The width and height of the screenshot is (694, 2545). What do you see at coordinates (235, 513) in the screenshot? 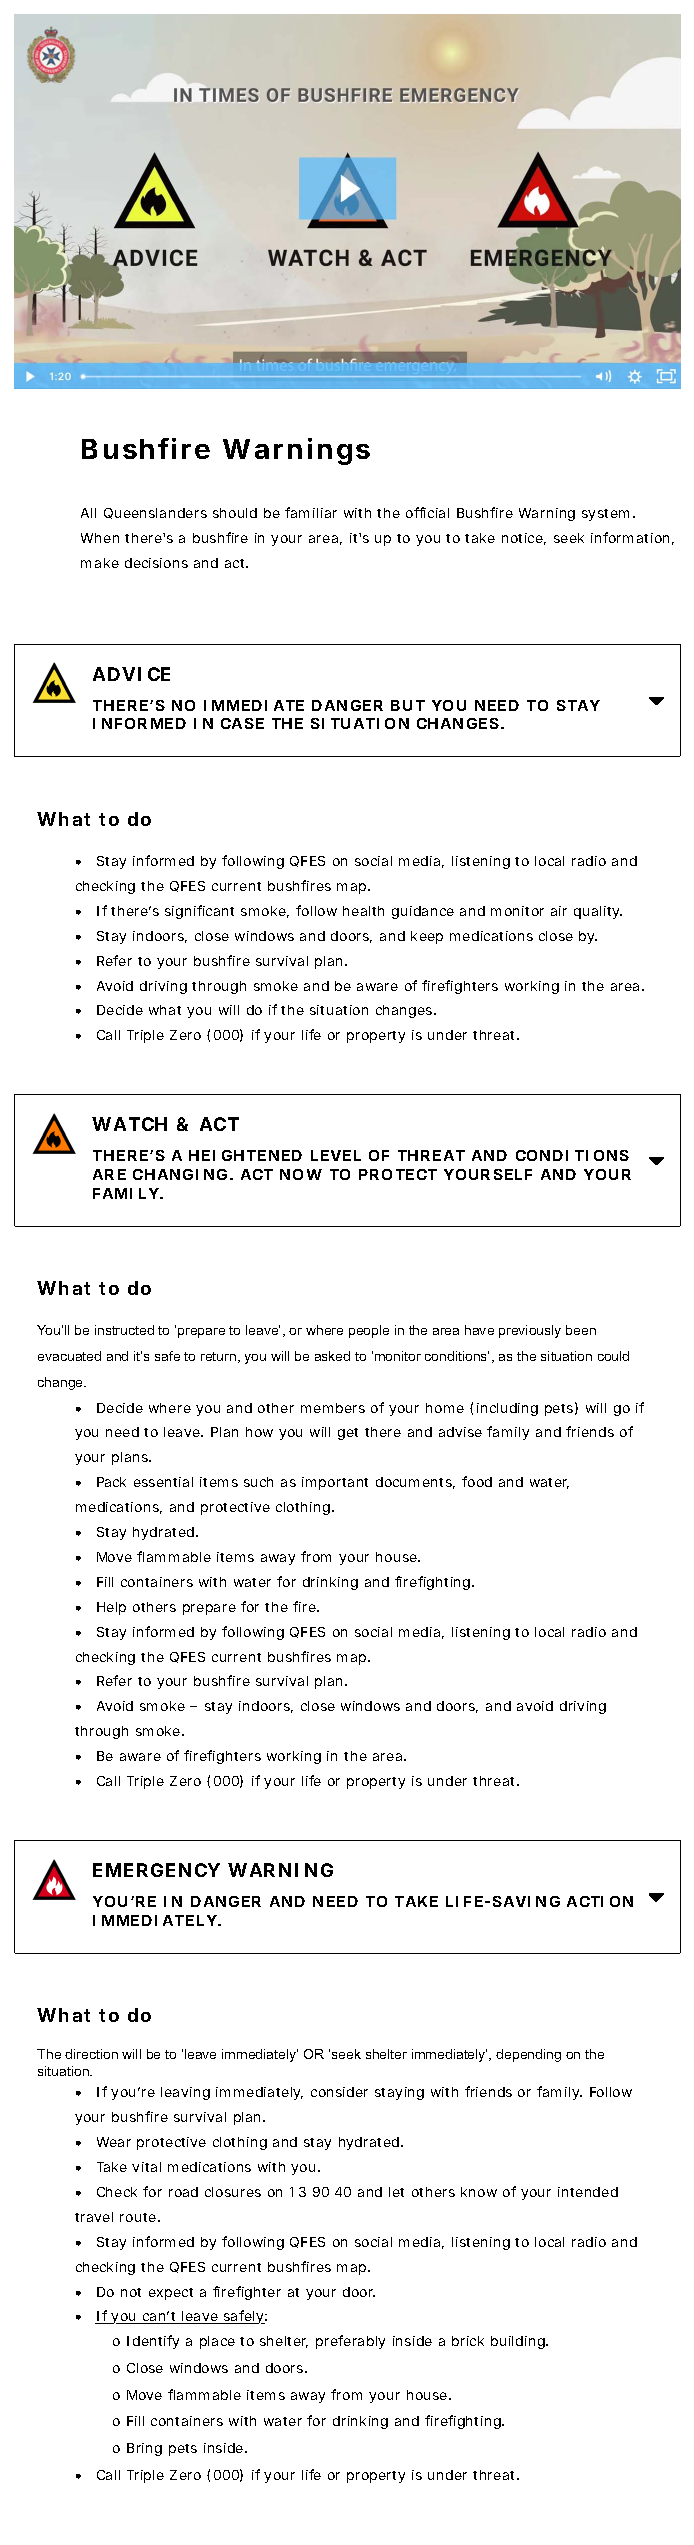
I see `should` at bounding box center [235, 513].
